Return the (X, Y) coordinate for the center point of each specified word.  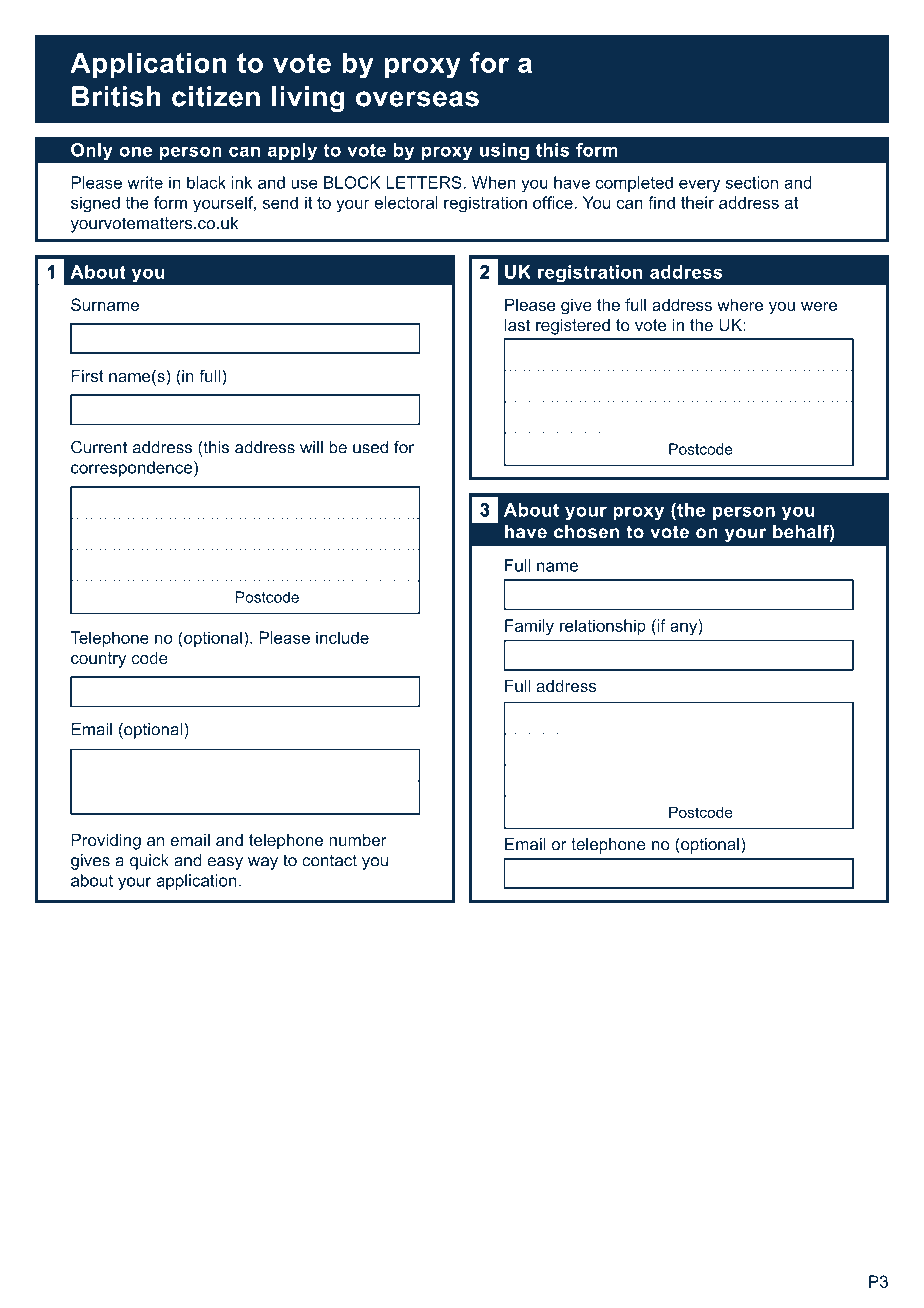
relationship (603, 627)
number (358, 839)
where (740, 304)
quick (149, 862)
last (517, 324)
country (98, 660)
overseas (417, 99)
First (87, 375)
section (752, 182)
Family (529, 627)
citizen (216, 96)
